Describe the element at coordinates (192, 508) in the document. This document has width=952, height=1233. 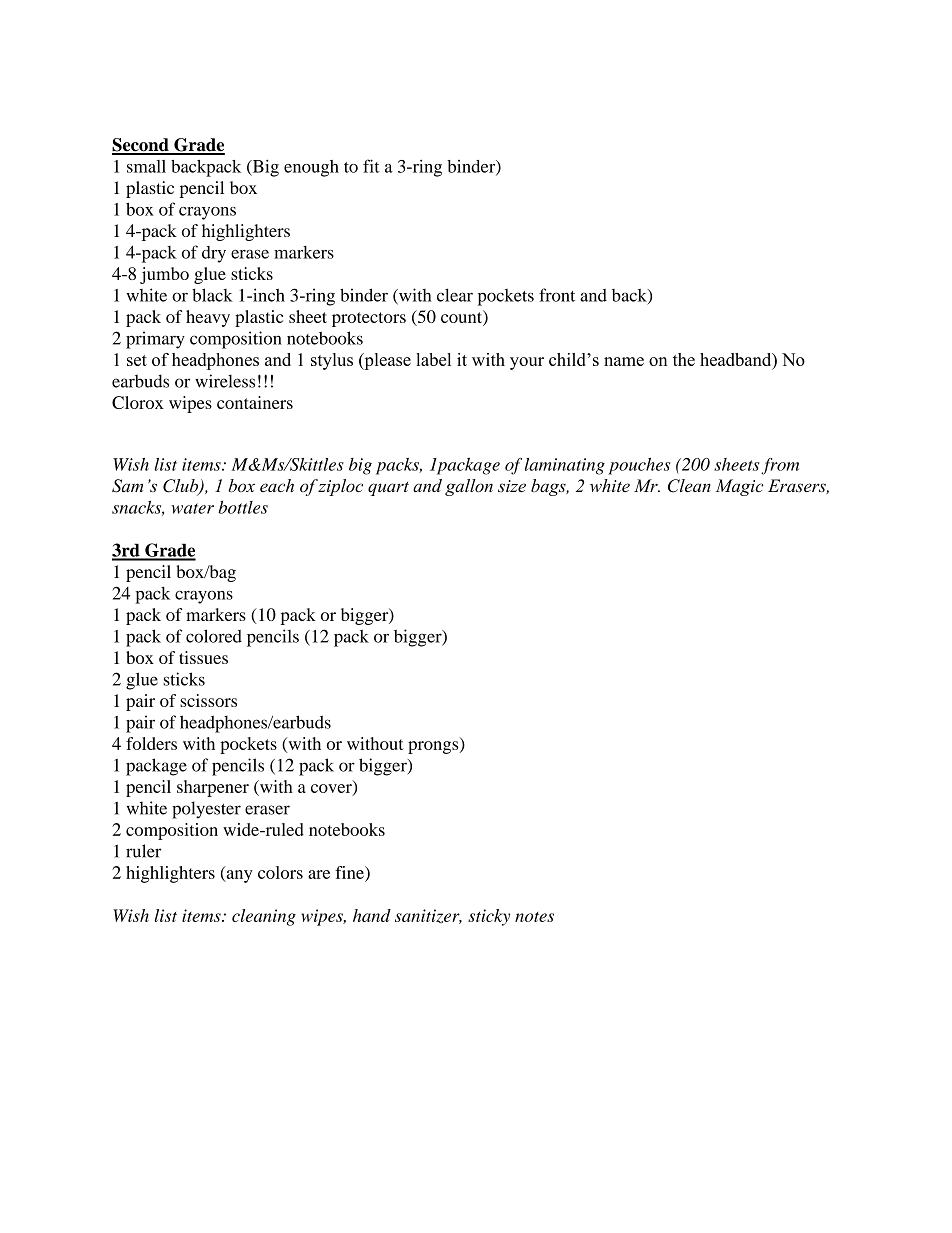
I see `water` at that location.
